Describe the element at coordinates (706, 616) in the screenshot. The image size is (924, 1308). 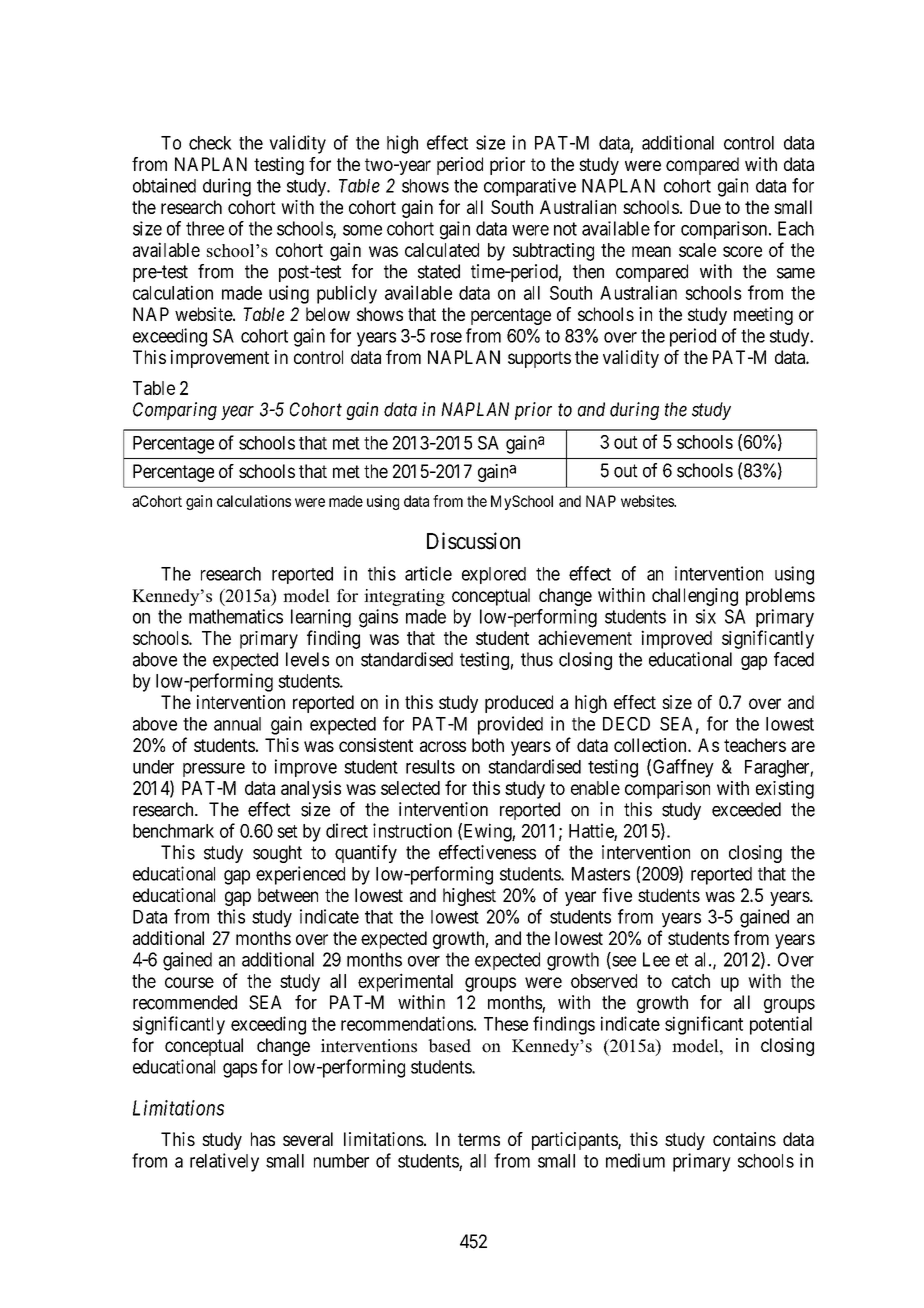
I see `six` at that location.
